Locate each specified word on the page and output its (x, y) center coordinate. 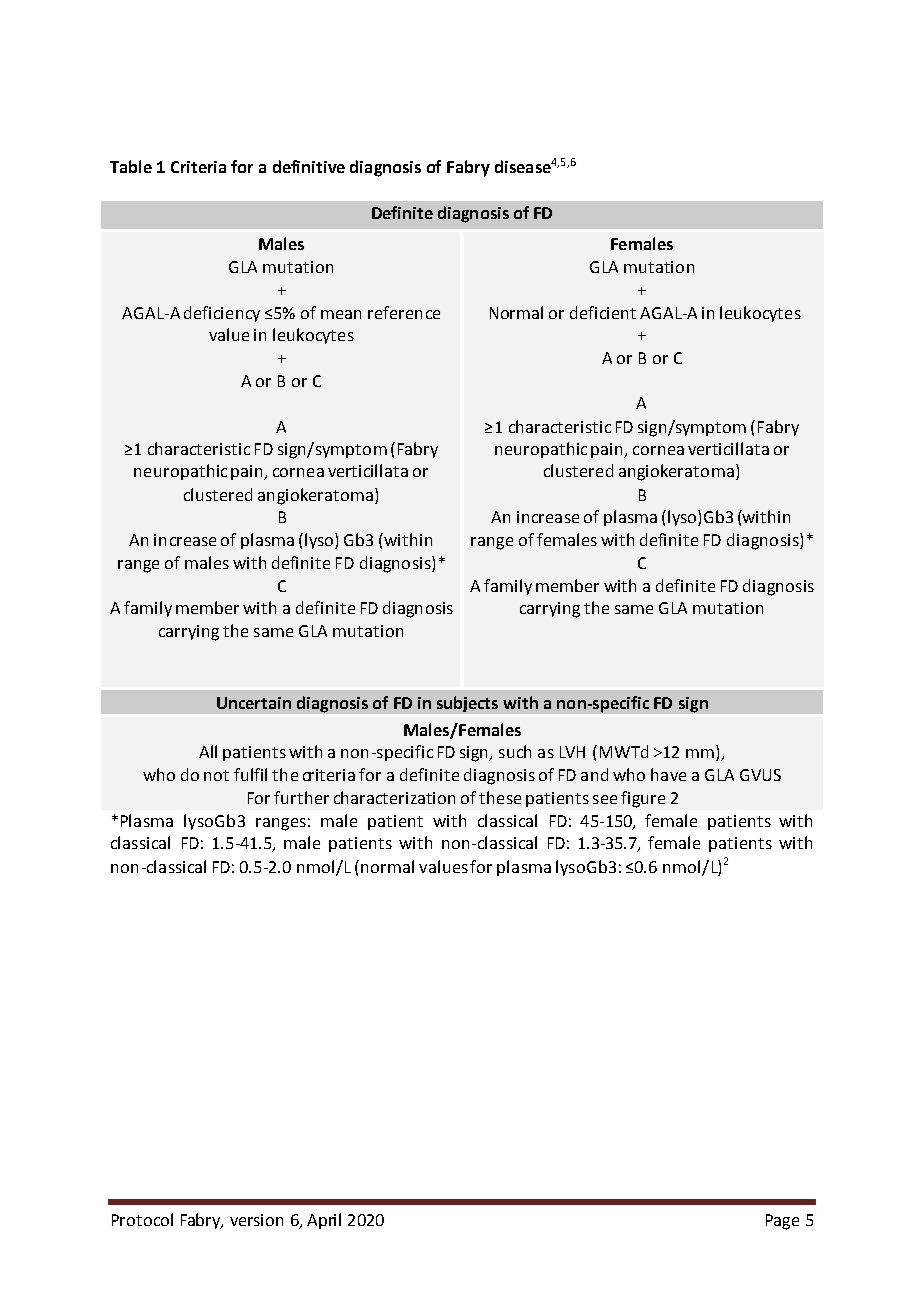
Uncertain (254, 703)
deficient (603, 312)
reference (404, 312)
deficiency (222, 314)
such (515, 751)
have (668, 774)
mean (341, 314)
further (301, 797)
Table (131, 166)
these (500, 797)
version (256, 1220)
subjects (467, 704)
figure (643, 799)
